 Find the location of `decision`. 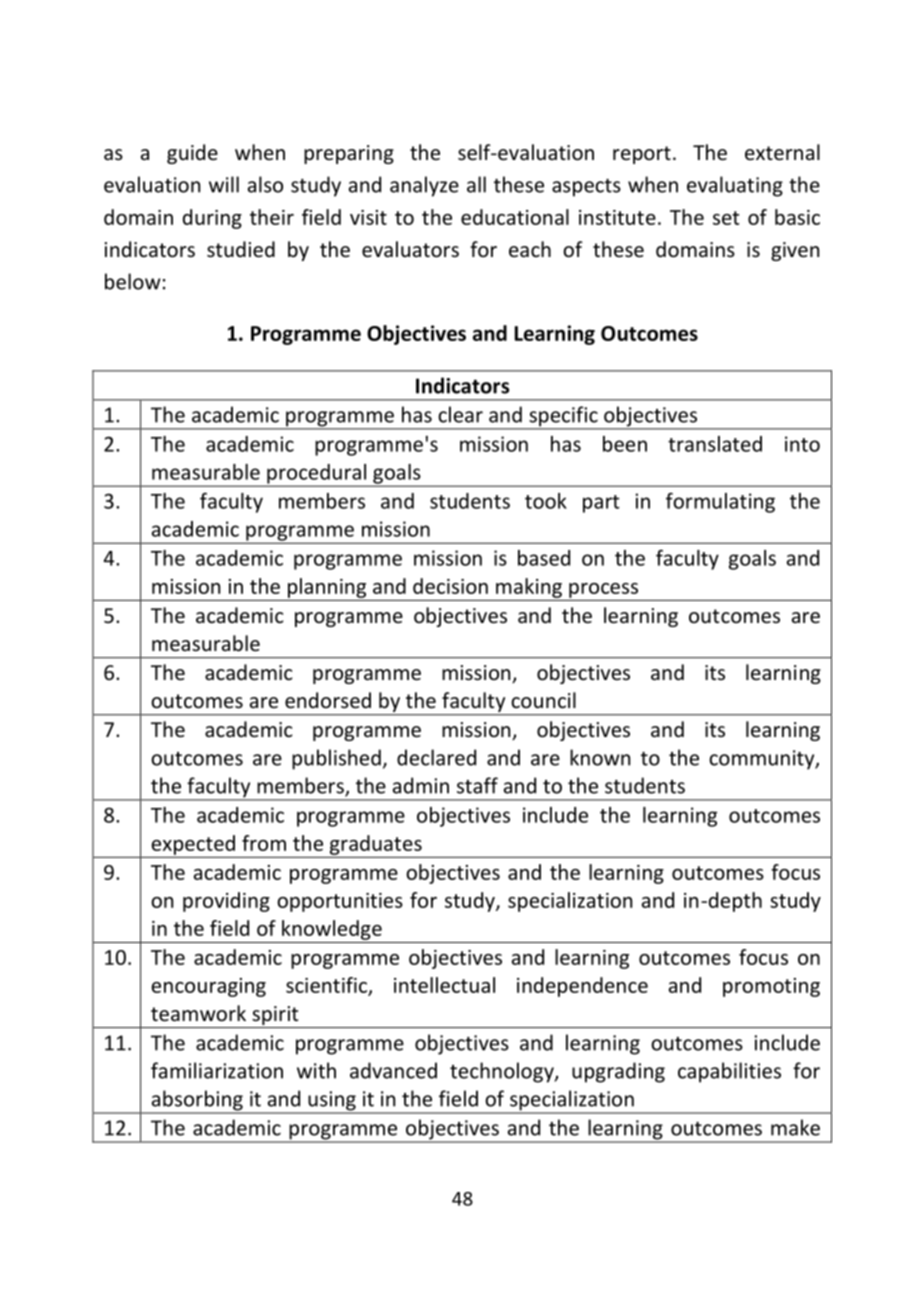

decision is located at coordinates (450, 586).
